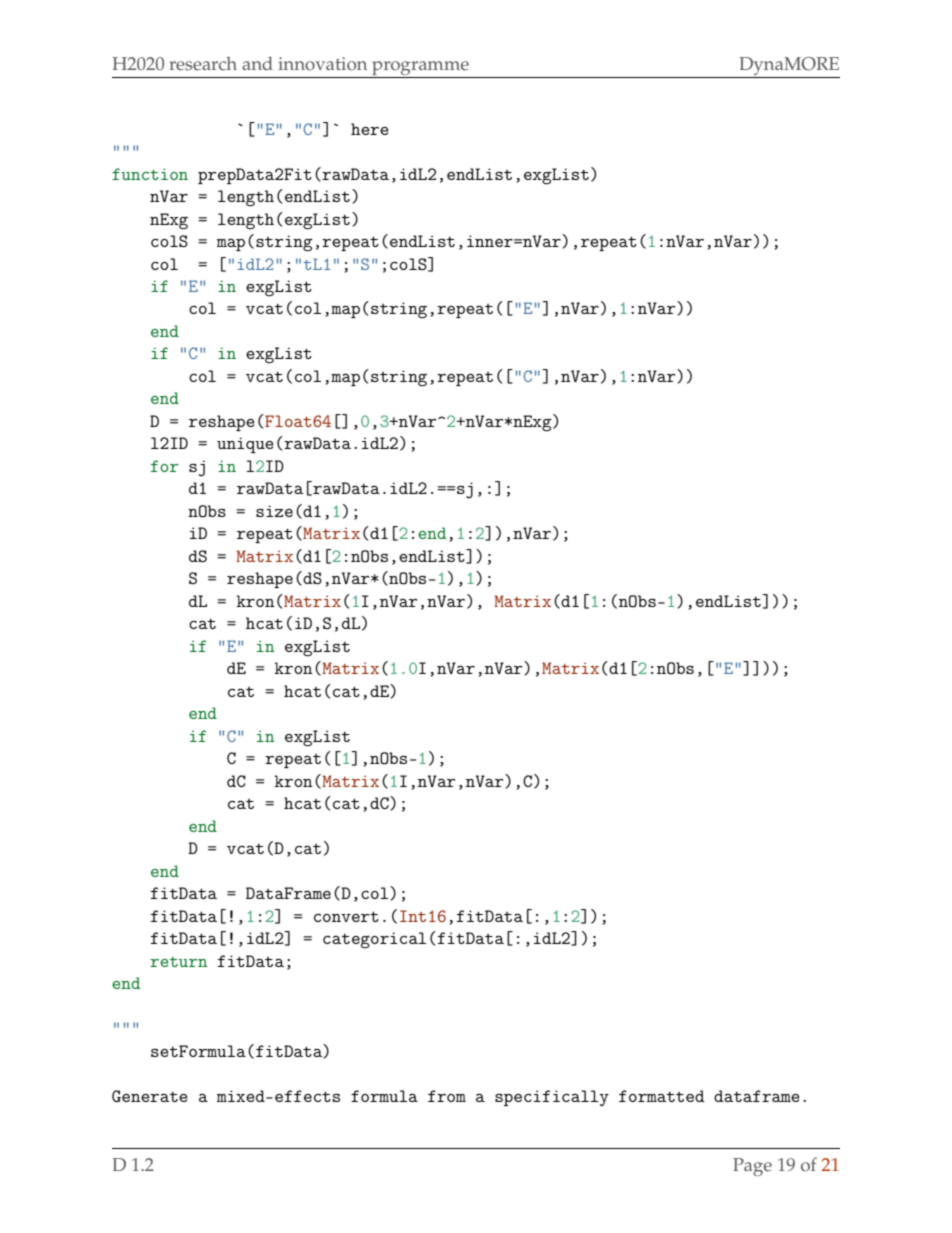 This screenshot has width=952, height=1233. What do you see at coordinates (179, 962) in the screenshot?
I see `return` at bounding box center [179, 962].
